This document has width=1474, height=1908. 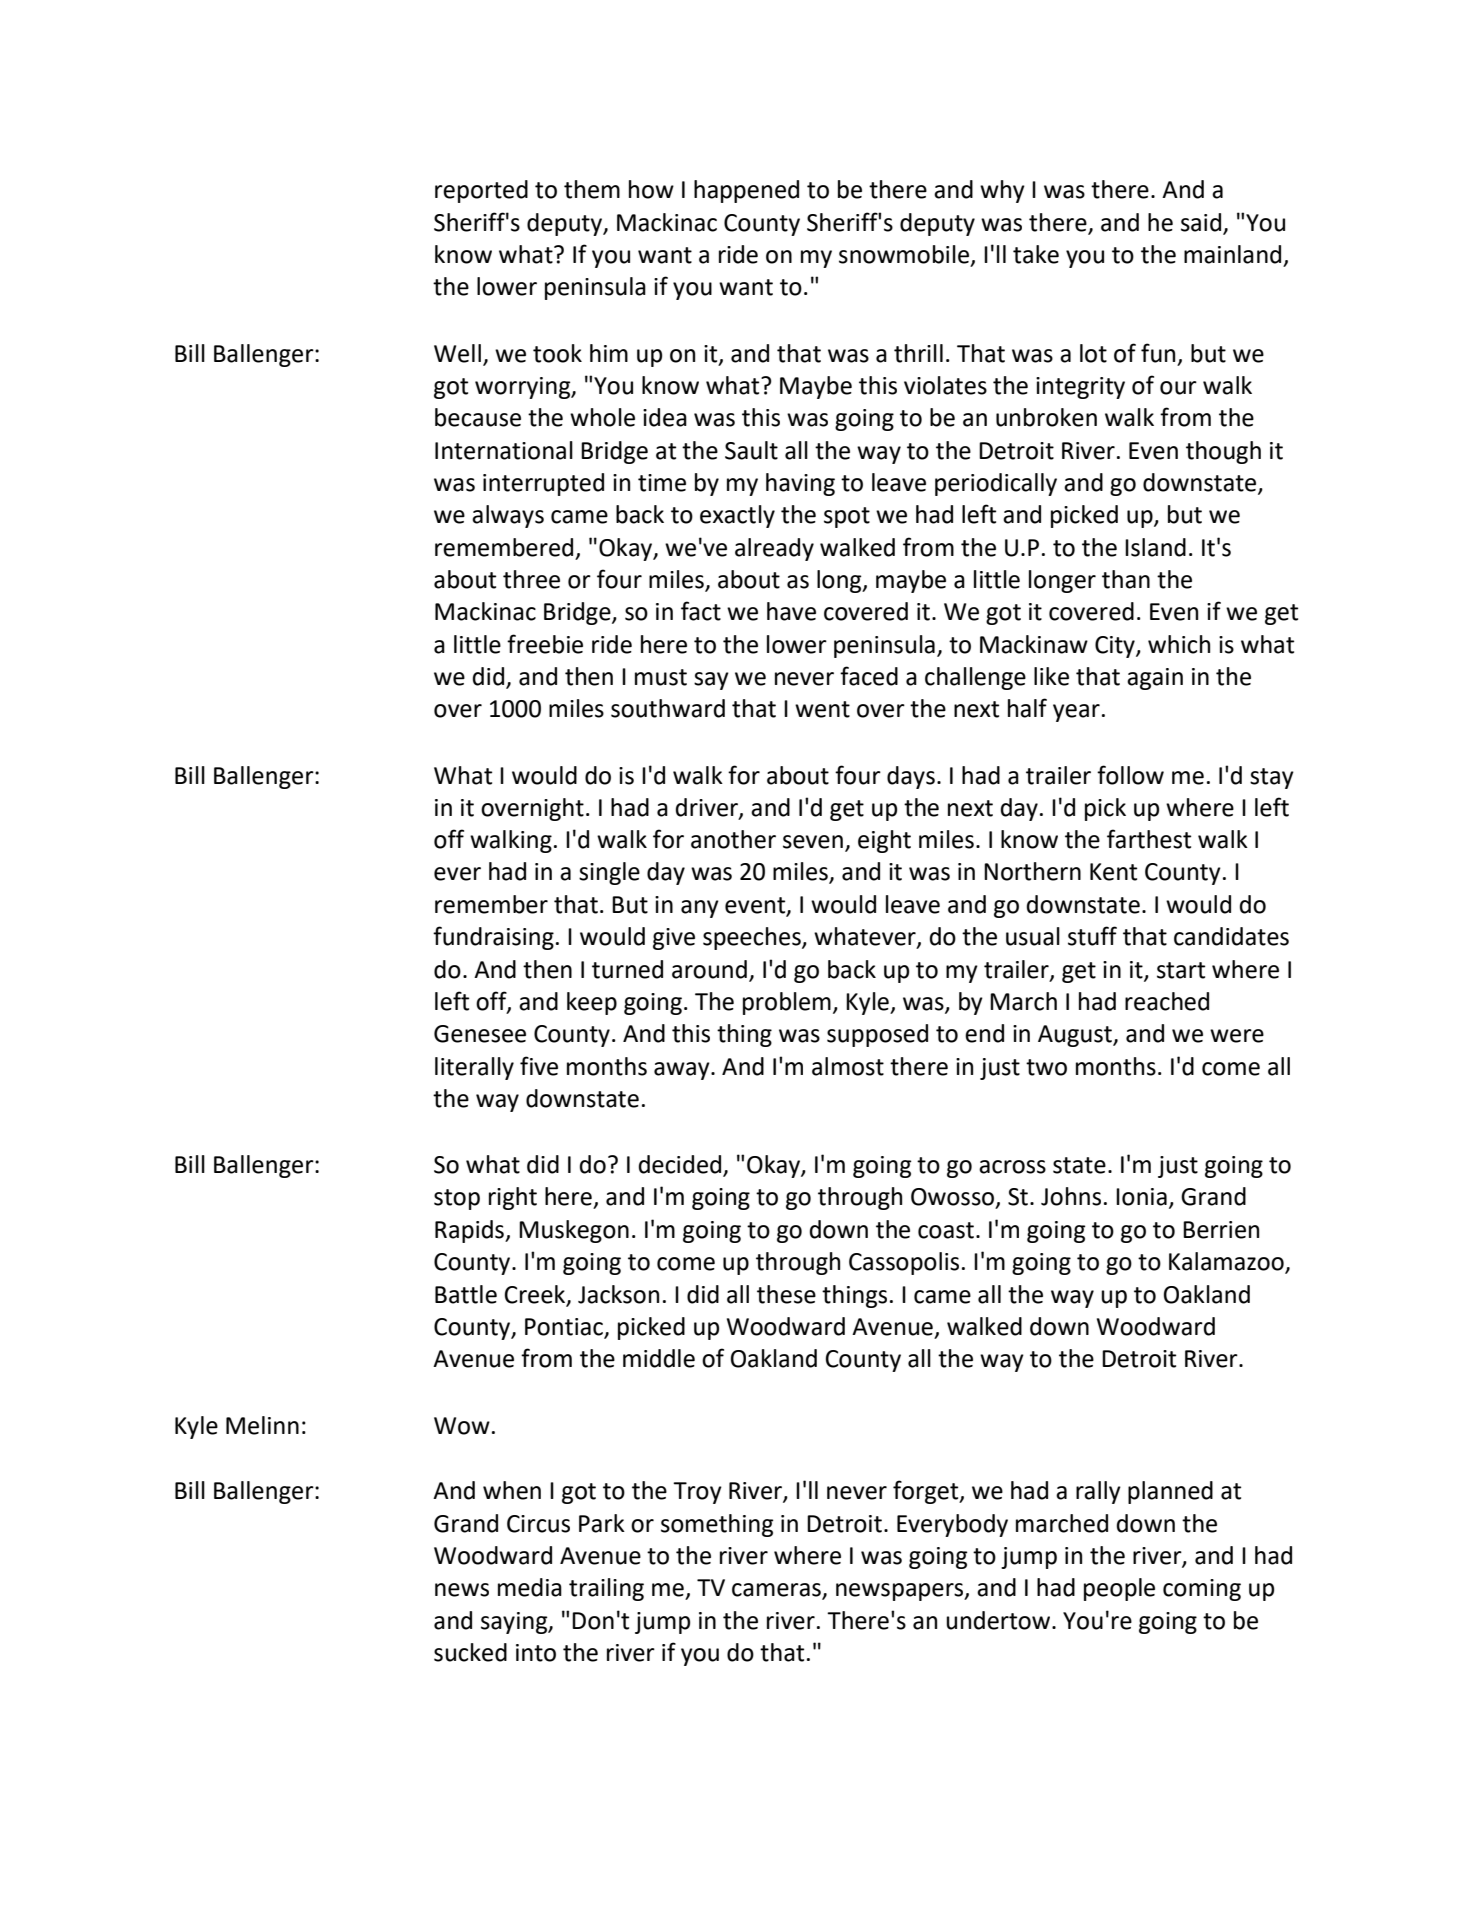 I want to click on fundraising, so click(x=493, y=938).
